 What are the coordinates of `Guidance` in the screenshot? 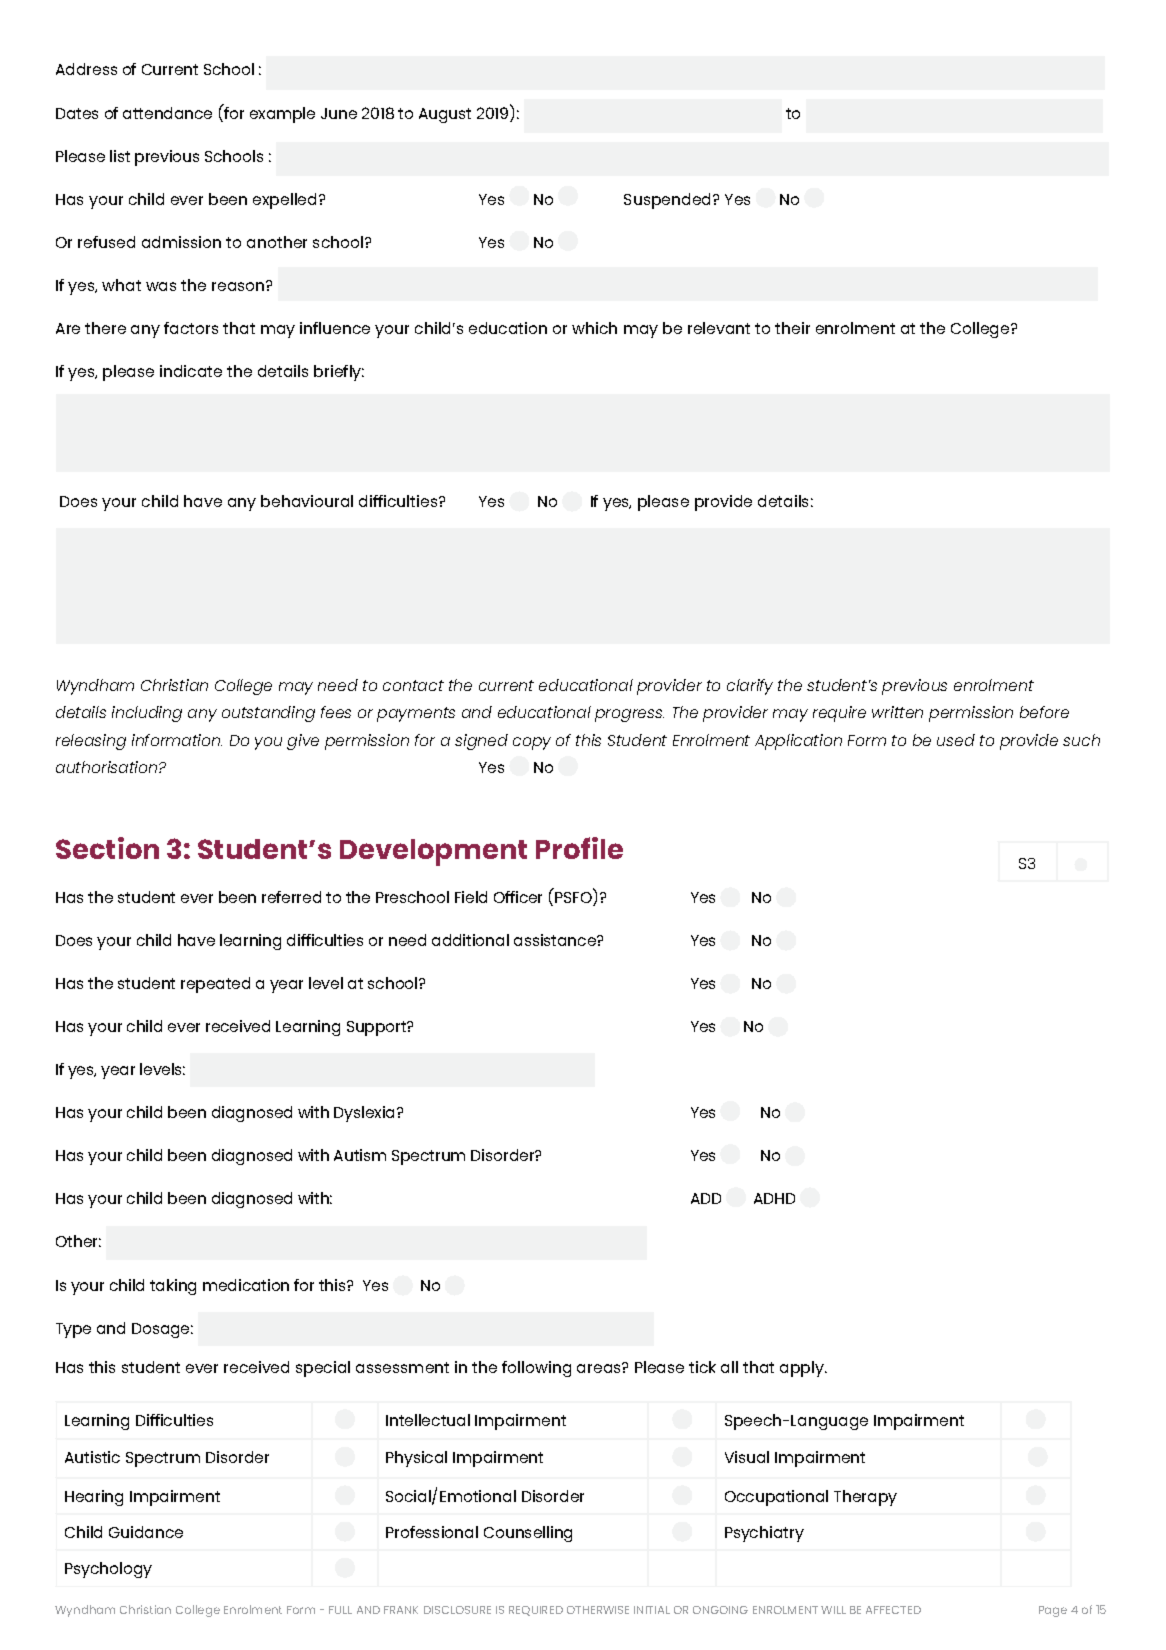 It's located at (146, 1532).
